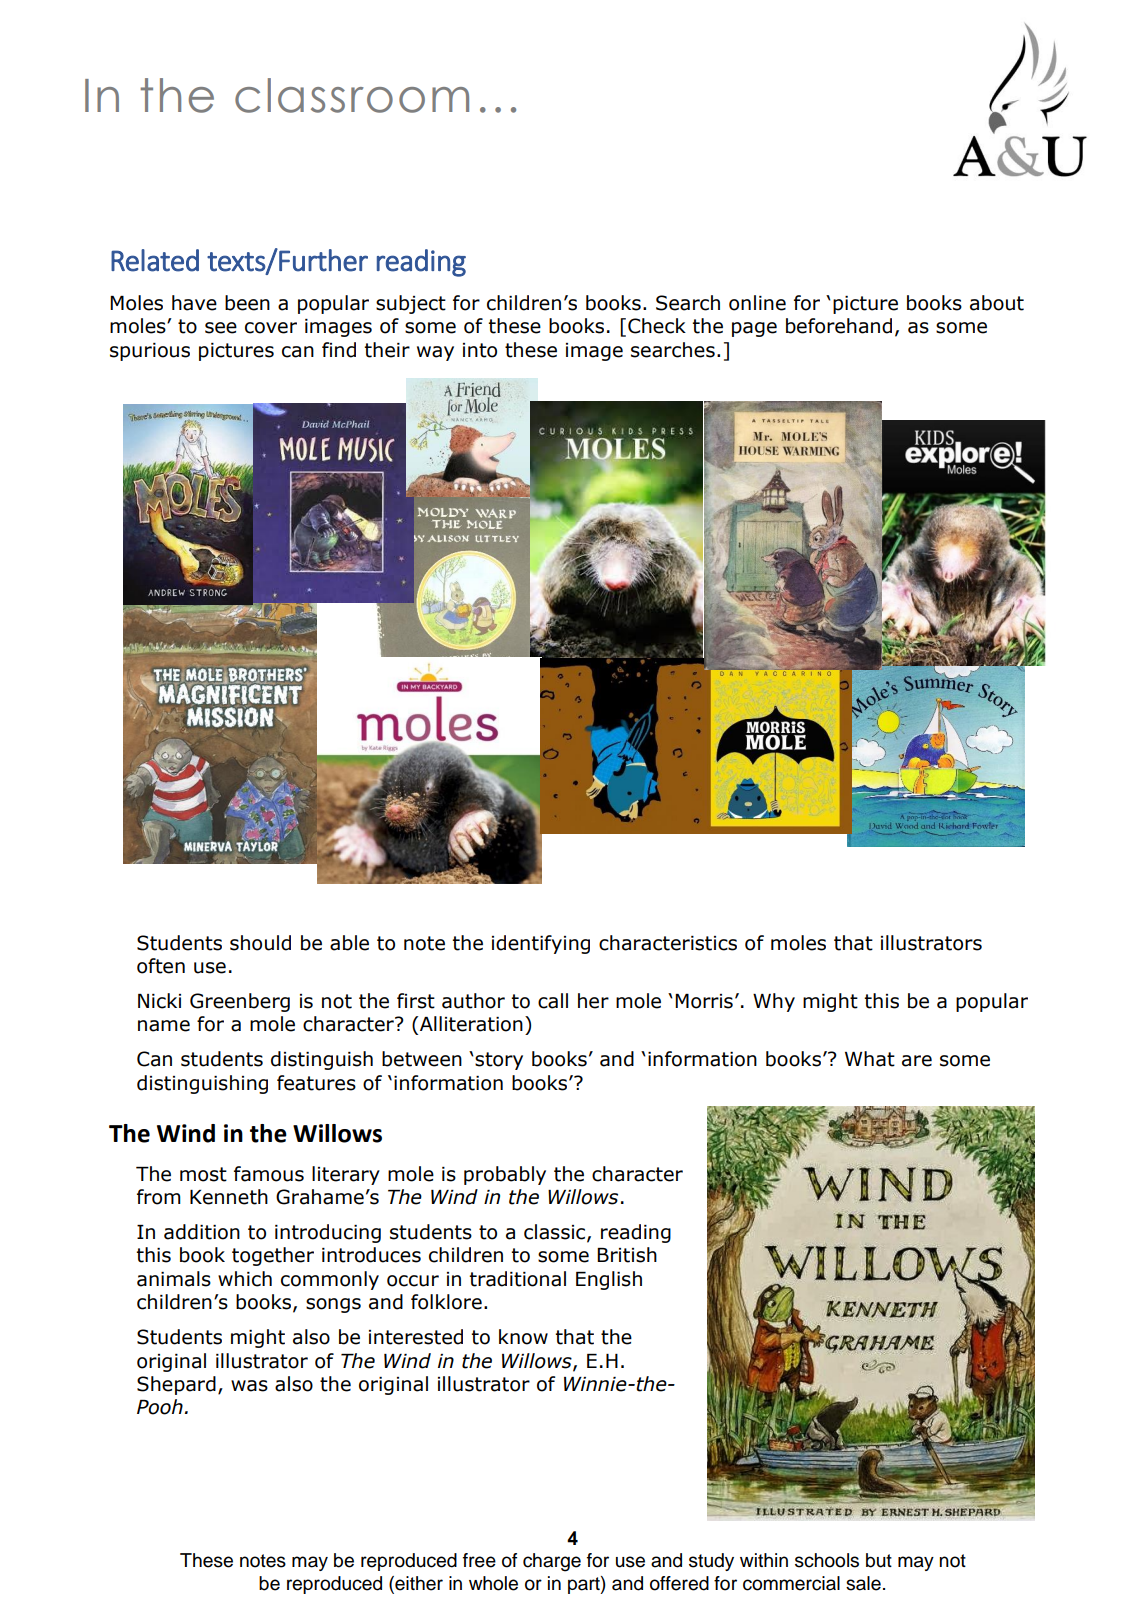  Describe the element at coordinates (418, 1583) in the image. I see `either` at that location.
